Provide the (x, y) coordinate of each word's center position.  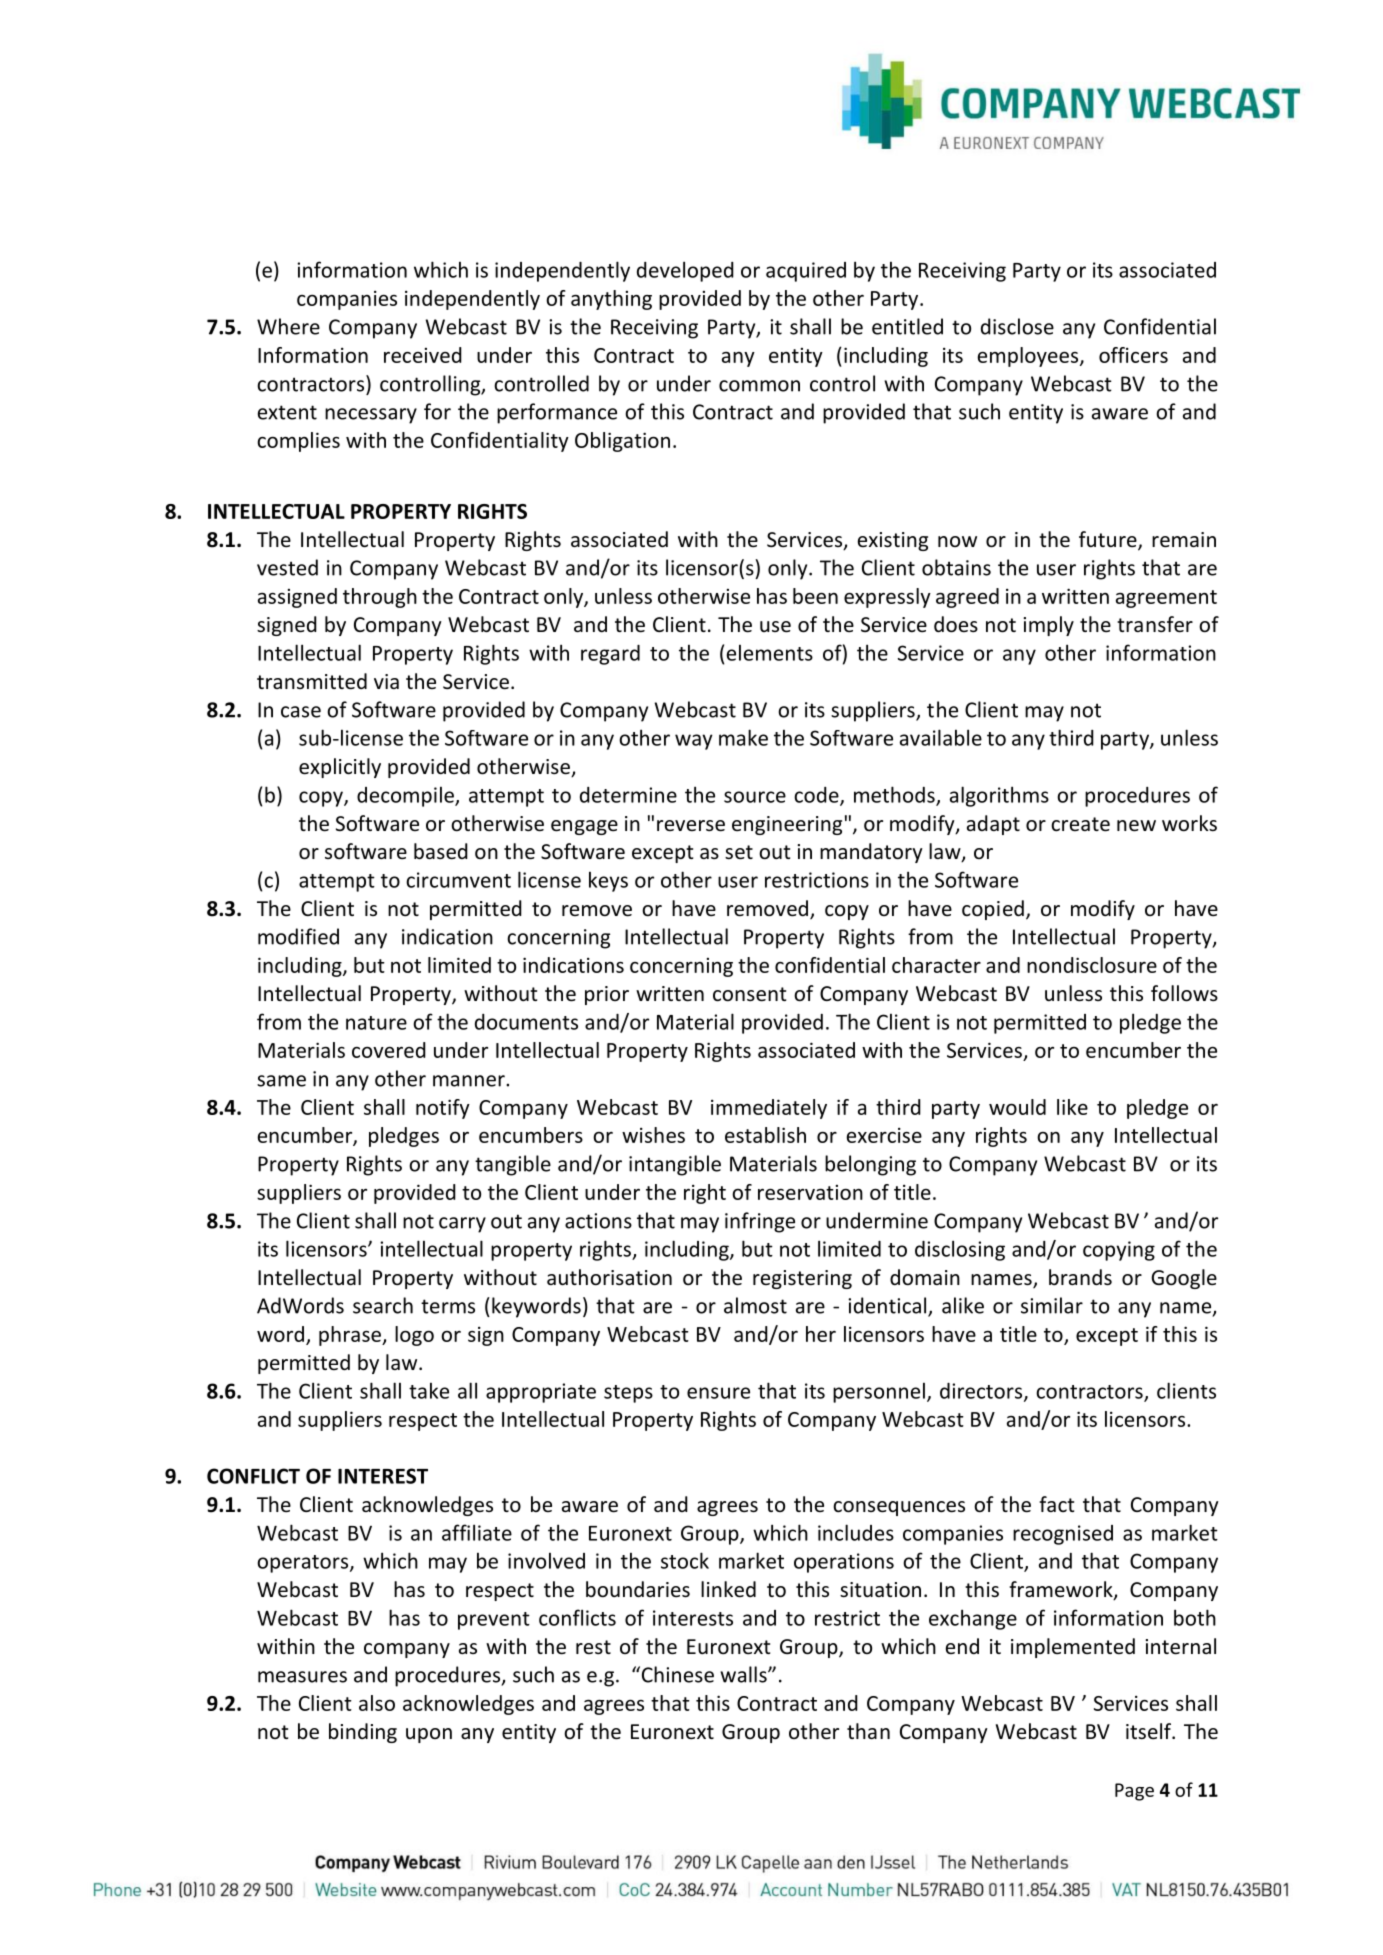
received (423, 355)
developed (685, 271)
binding (363, 1733)
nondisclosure (1092, 965)
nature (376, 1023)
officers (1133, 355)
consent (749, 994)
